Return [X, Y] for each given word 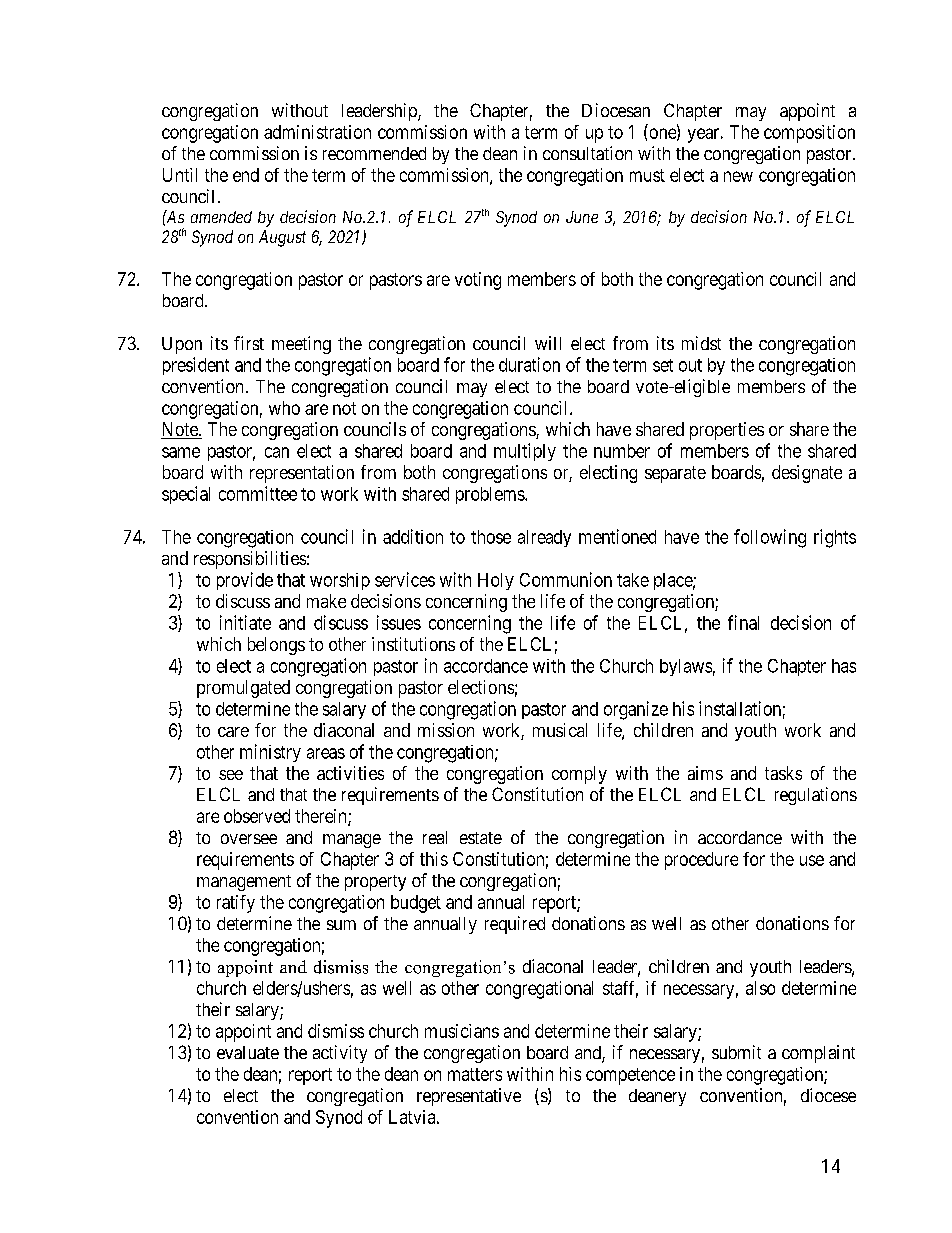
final [743, 622]
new [738, 176]
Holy [496, 581]
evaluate [248, 1052]
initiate [245, 622]
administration [317, 132]
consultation [587, 153]
